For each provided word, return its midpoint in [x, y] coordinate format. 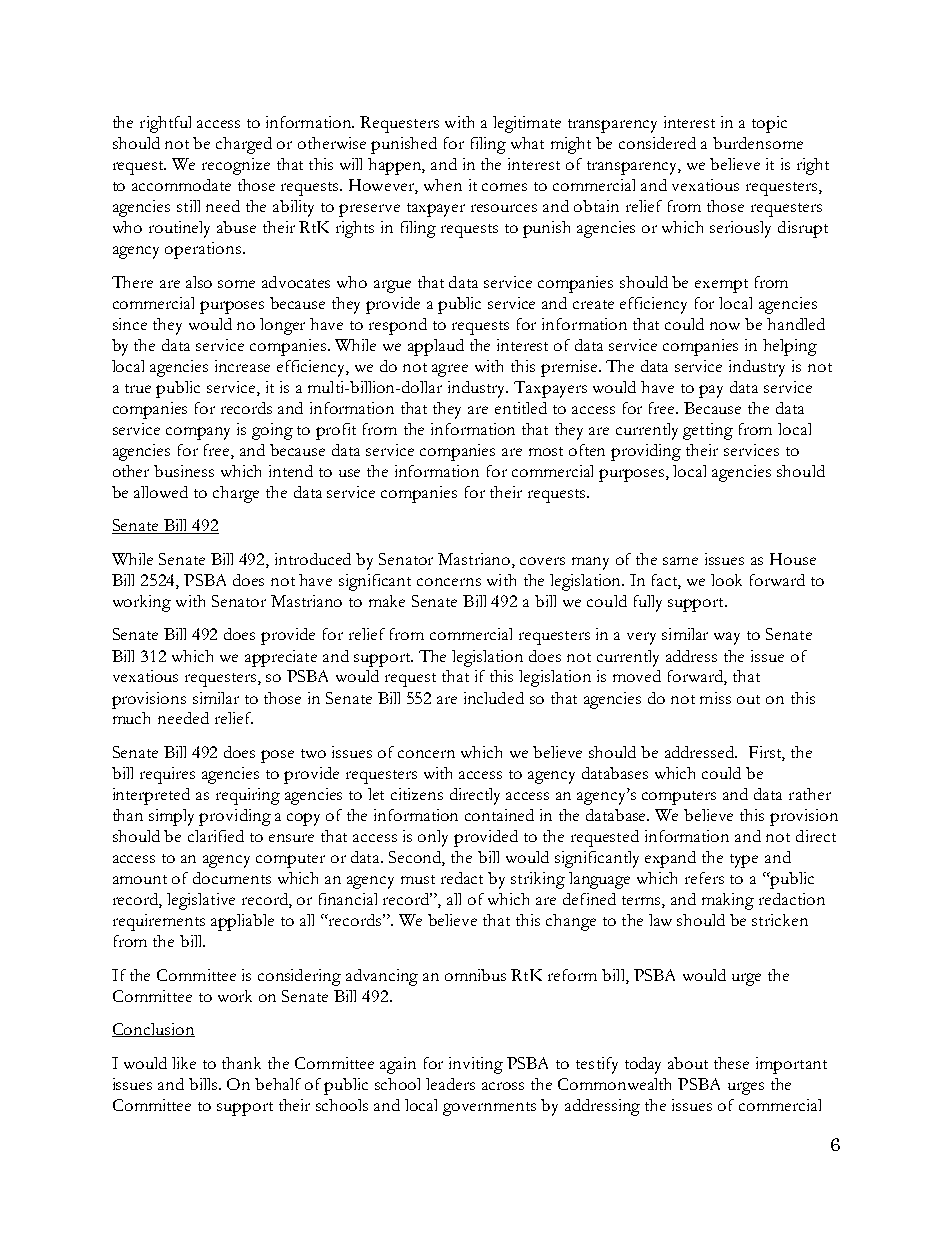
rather [810, 794]
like [184, 1063]
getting [708, 431]
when [443, 185]
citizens [417, 794]
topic [769, 124]
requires [167, 775]
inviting [476, 1065]
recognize [236, 166]
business [184, 471]
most [546, 451]
